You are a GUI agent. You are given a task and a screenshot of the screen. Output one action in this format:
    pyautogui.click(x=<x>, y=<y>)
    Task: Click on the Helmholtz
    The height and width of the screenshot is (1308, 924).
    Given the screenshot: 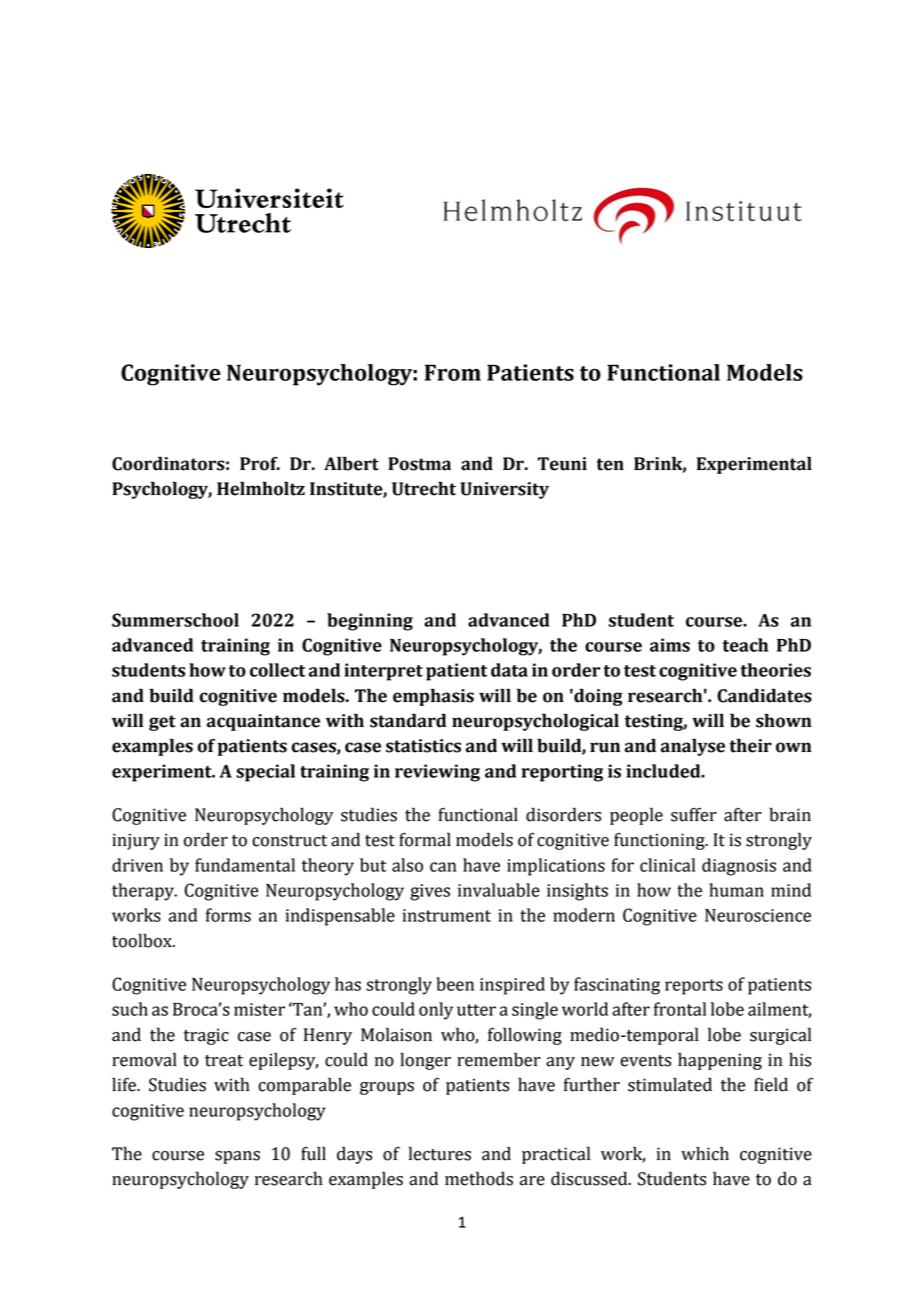 What is the action you would take?
    pyautogui.click(x=261, y=488)
